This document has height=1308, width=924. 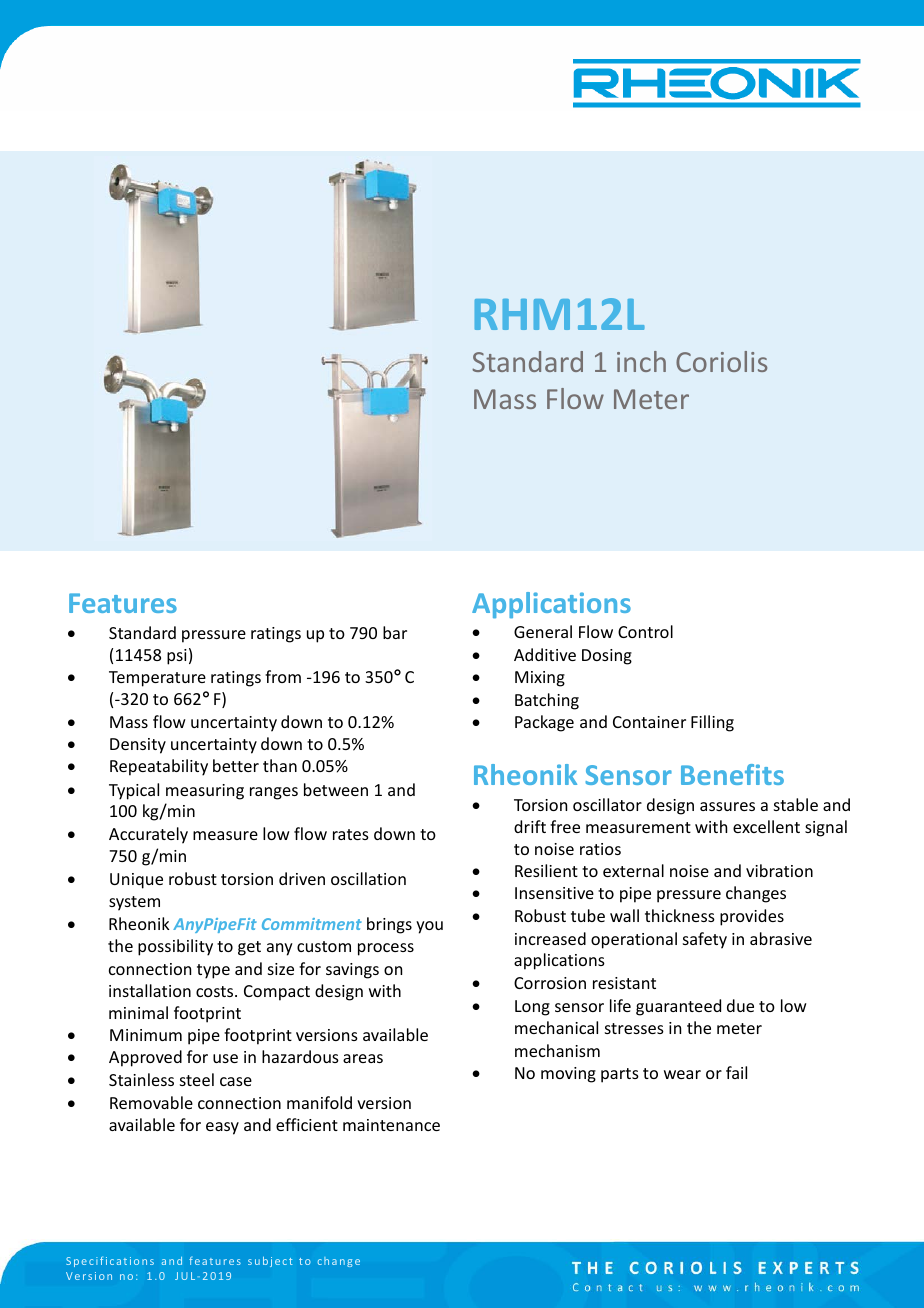 I want to click on inch, so click(x=641, y=361).
